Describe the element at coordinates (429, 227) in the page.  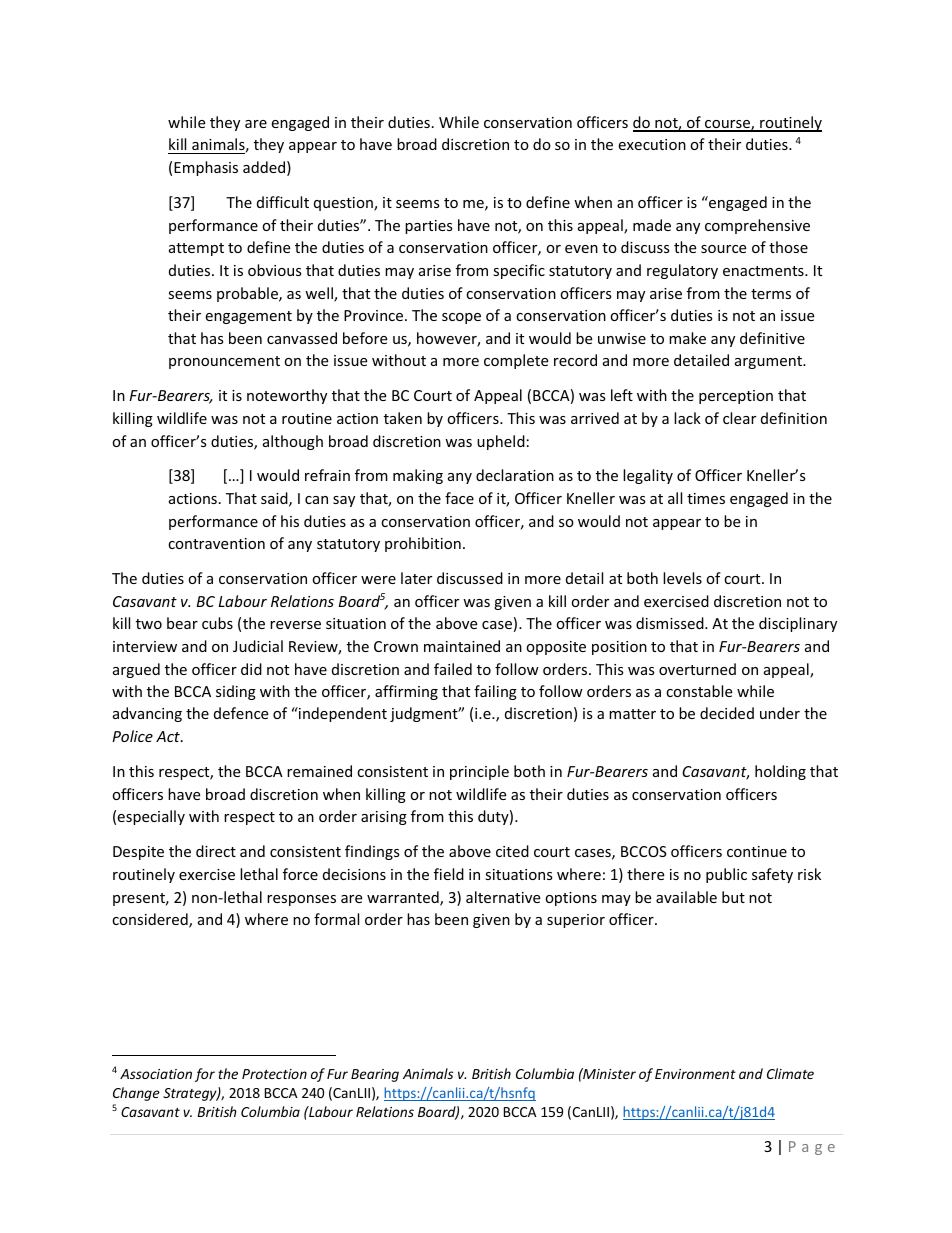
I see `parties` at that location.
